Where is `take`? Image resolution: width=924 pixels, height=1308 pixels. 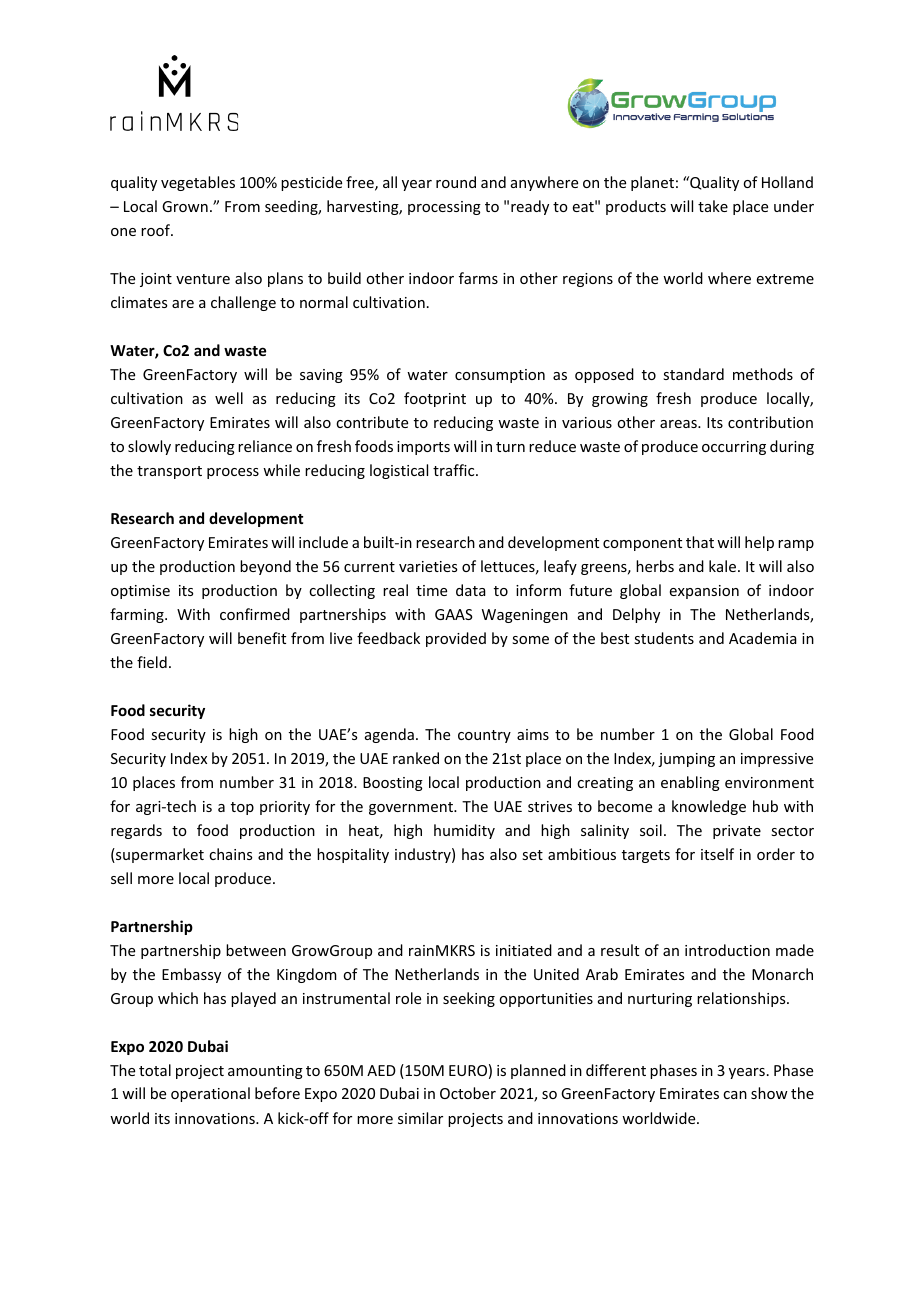
take is located at coordinates (713, 206).
